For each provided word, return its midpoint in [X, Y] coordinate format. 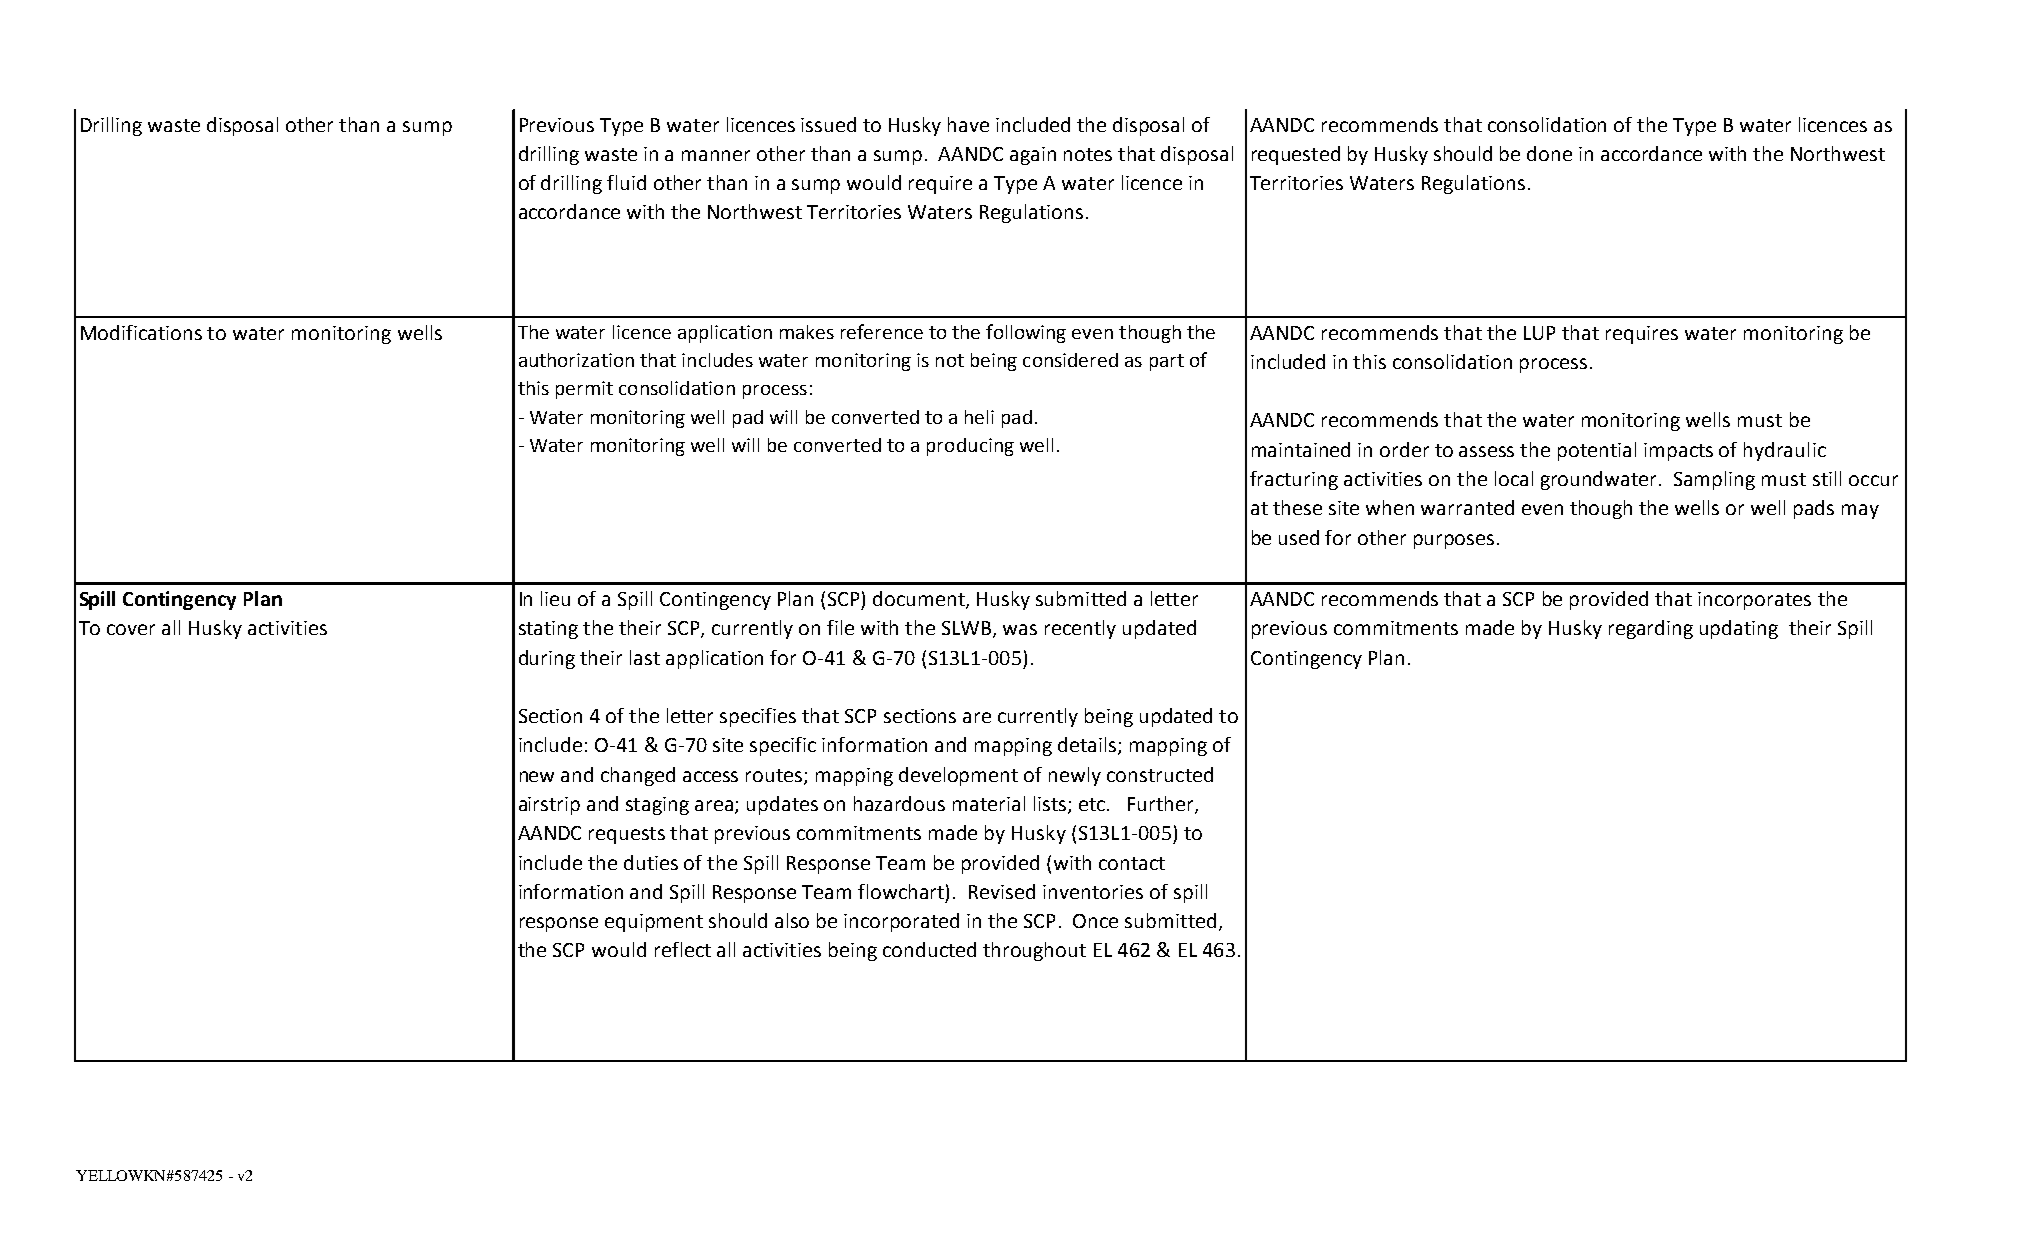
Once [1095, 921]
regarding [1651, 629]
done [1549, 153]
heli [979, 417]
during [547, 659]
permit [584, 390]
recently [1080, 629]
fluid [626, 182]
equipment [654, 923]
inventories [1093, 892]
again [1033, 156]
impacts [1678, 452]
